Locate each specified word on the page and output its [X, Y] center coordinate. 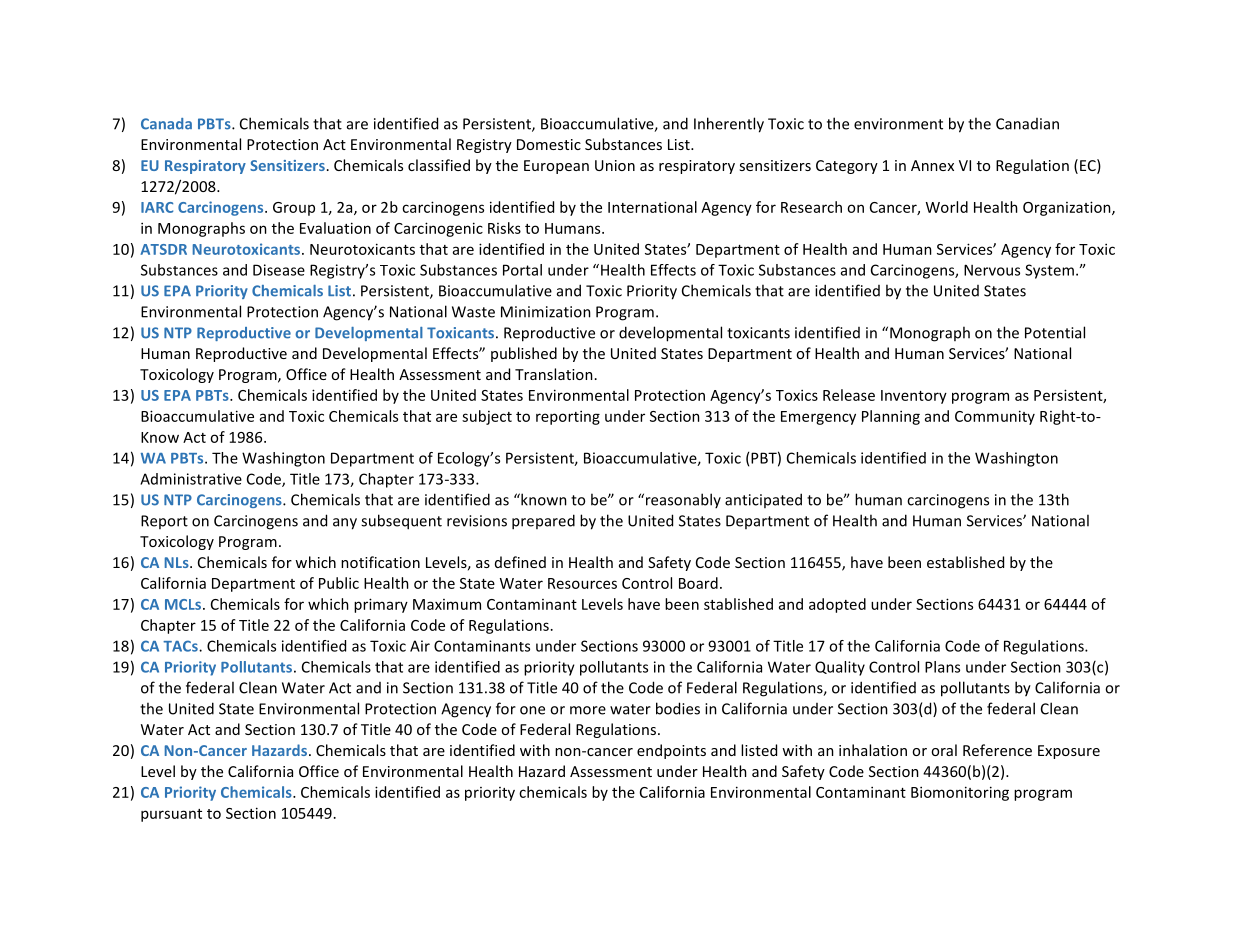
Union [615, 165]
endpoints [671, 751]
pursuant [171, 815]
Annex [932, 165]
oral [944, 750]
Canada [166, 124]
